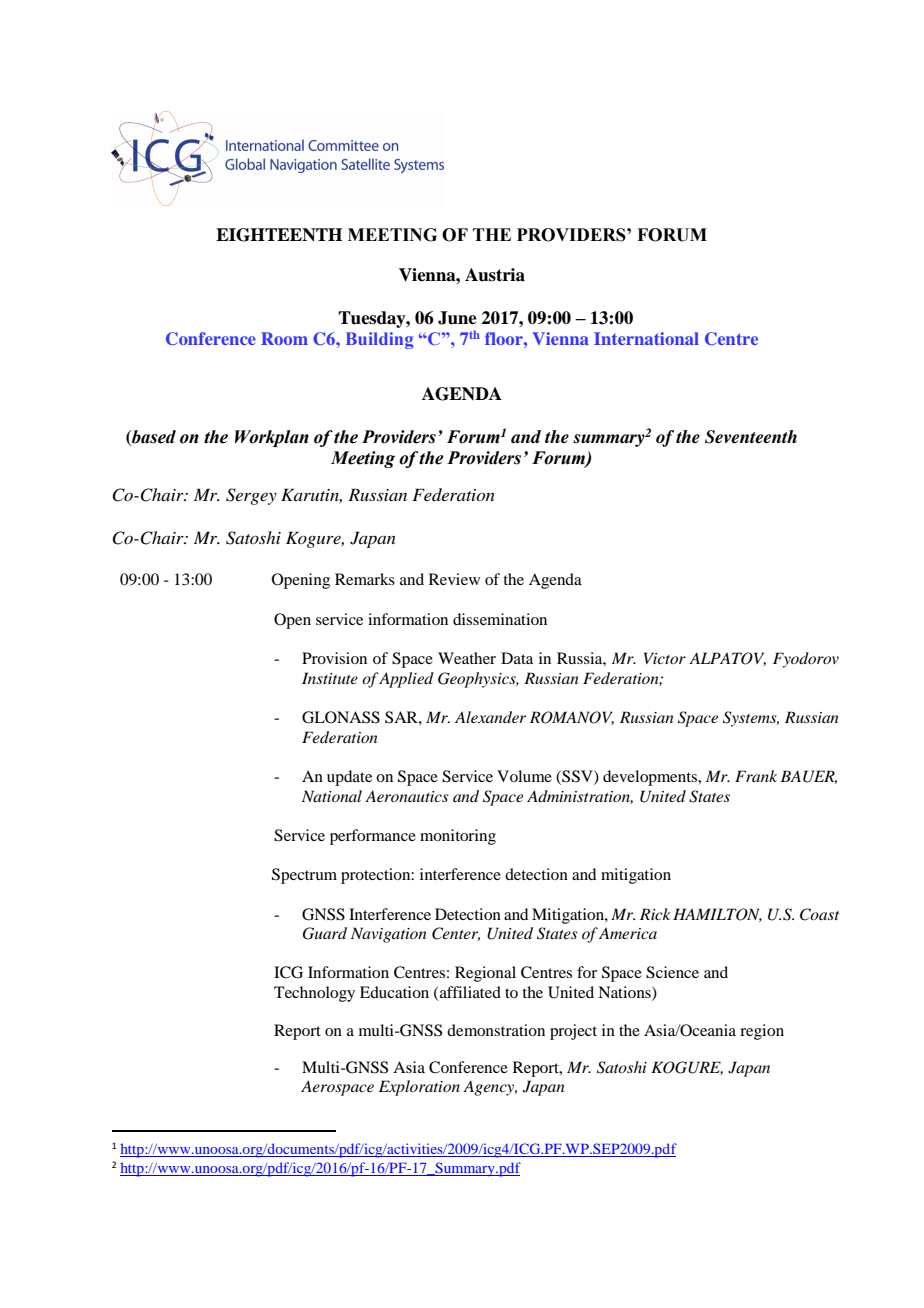  Describe the element at coordinates (304, 876) in the screenshot. I see `Spectrum` at that location.
